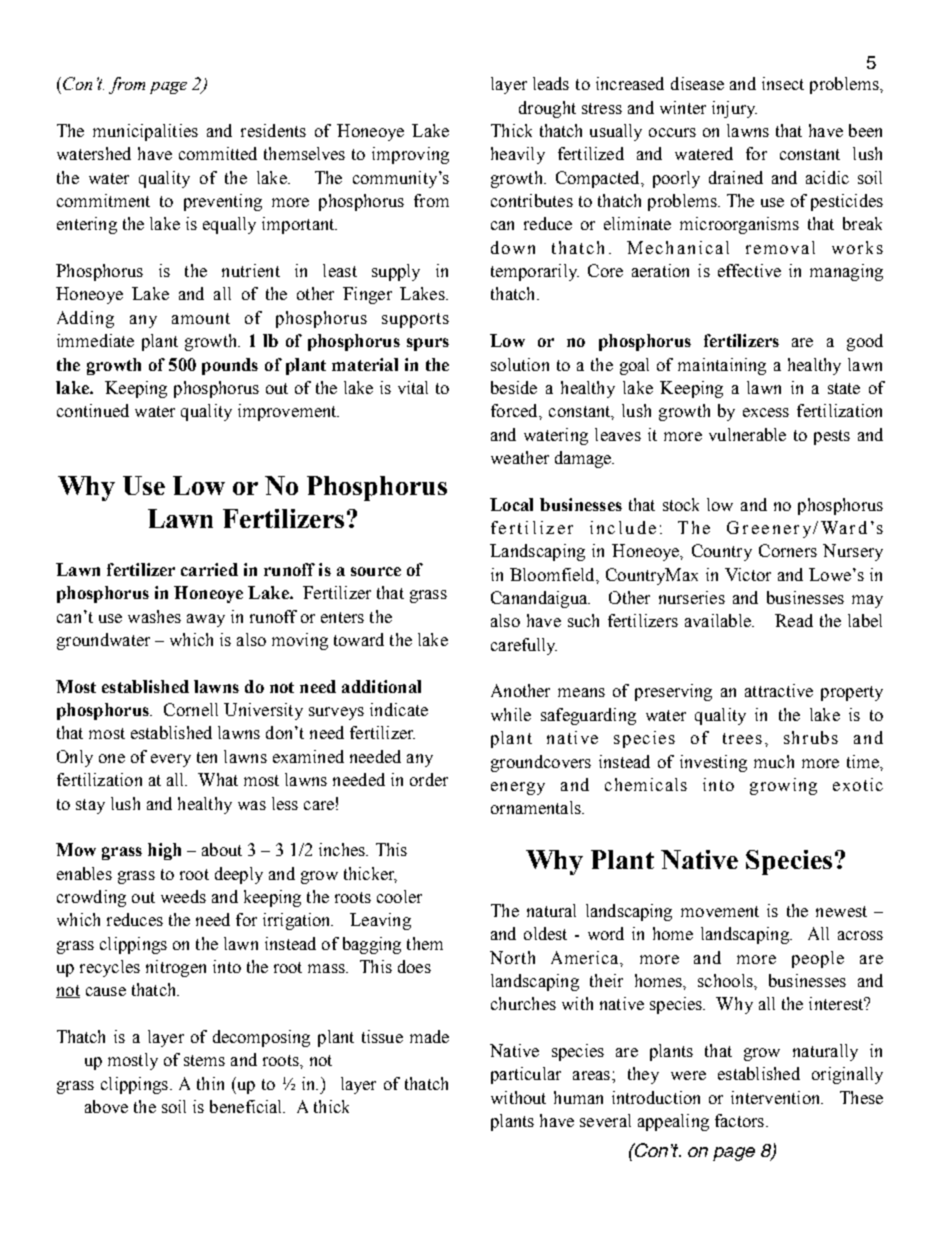 This image has width=952, height=1233. I want to click on thin, so click(210, 1083).
